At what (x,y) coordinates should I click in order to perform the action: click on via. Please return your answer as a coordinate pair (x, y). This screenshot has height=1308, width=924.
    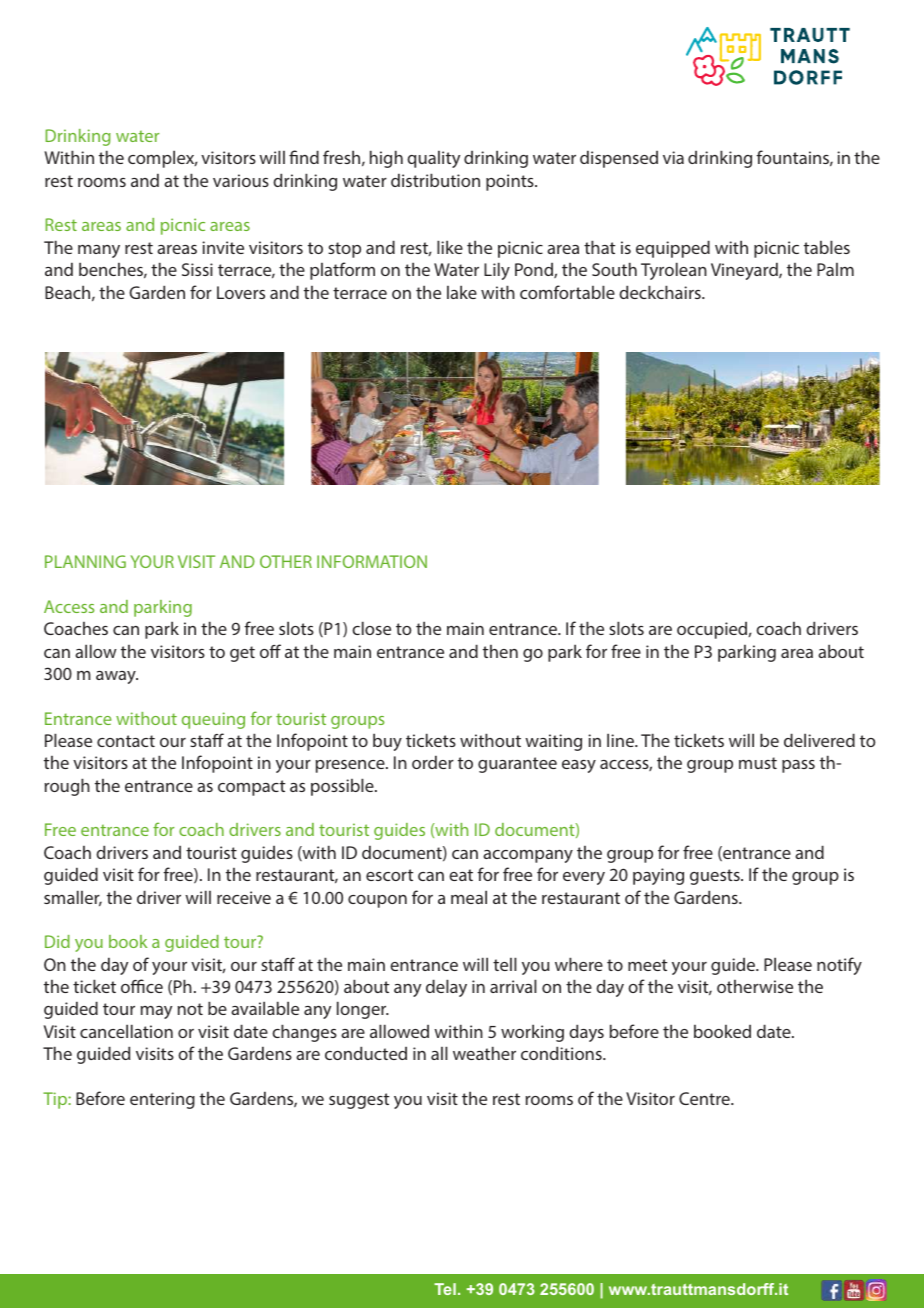
    Looking at the image, I should click on (673, 157).
